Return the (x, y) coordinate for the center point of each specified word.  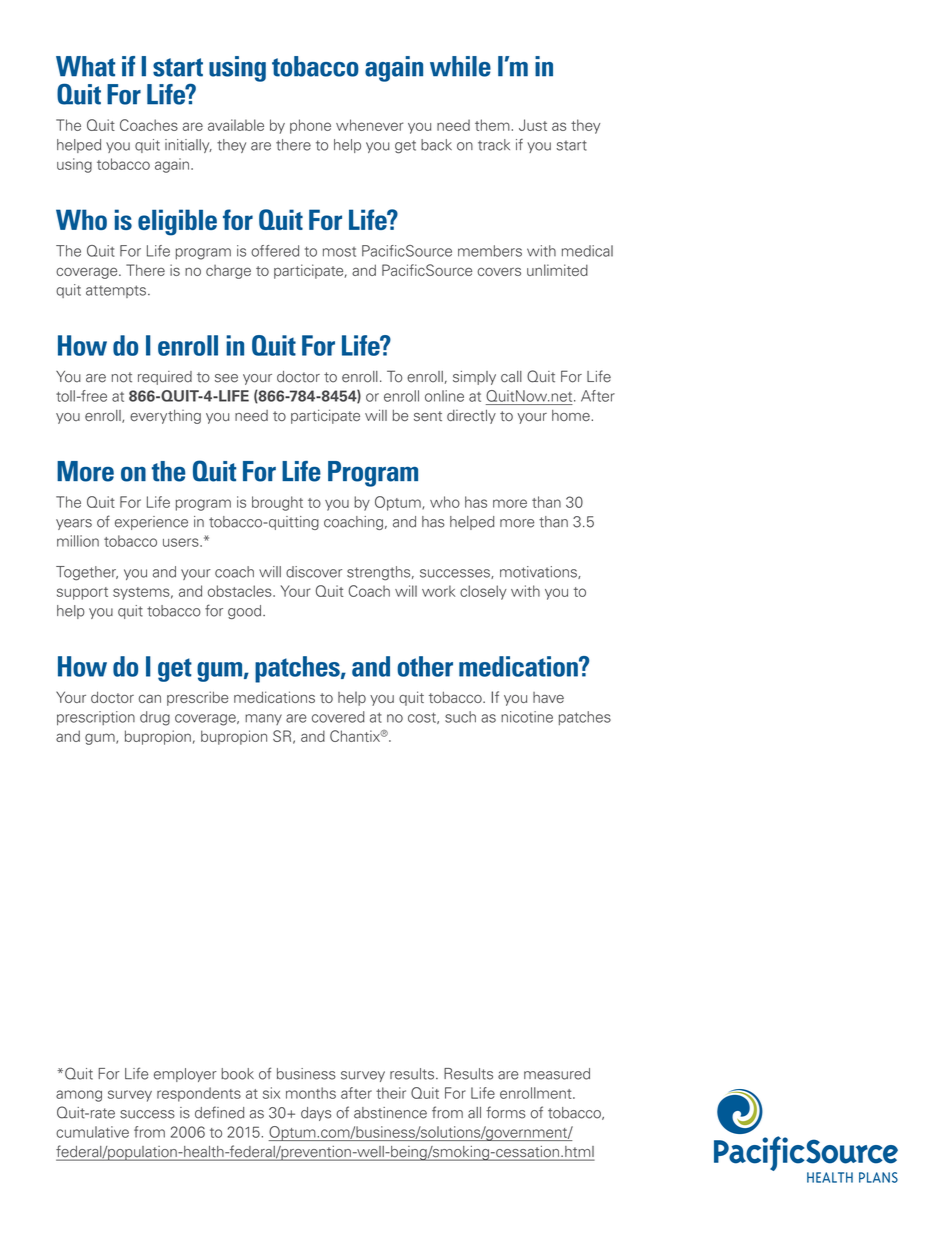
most (339, 252)
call (511, 377)
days (316, 1114)
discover (314, 572)
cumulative (92, 1132)
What (85, 66)
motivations (539, 572)
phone (310, 126)
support (82, 593)
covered (338, 717)
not (122, 377)
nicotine (527, 717)
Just (533, 125)
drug (155, 718)
